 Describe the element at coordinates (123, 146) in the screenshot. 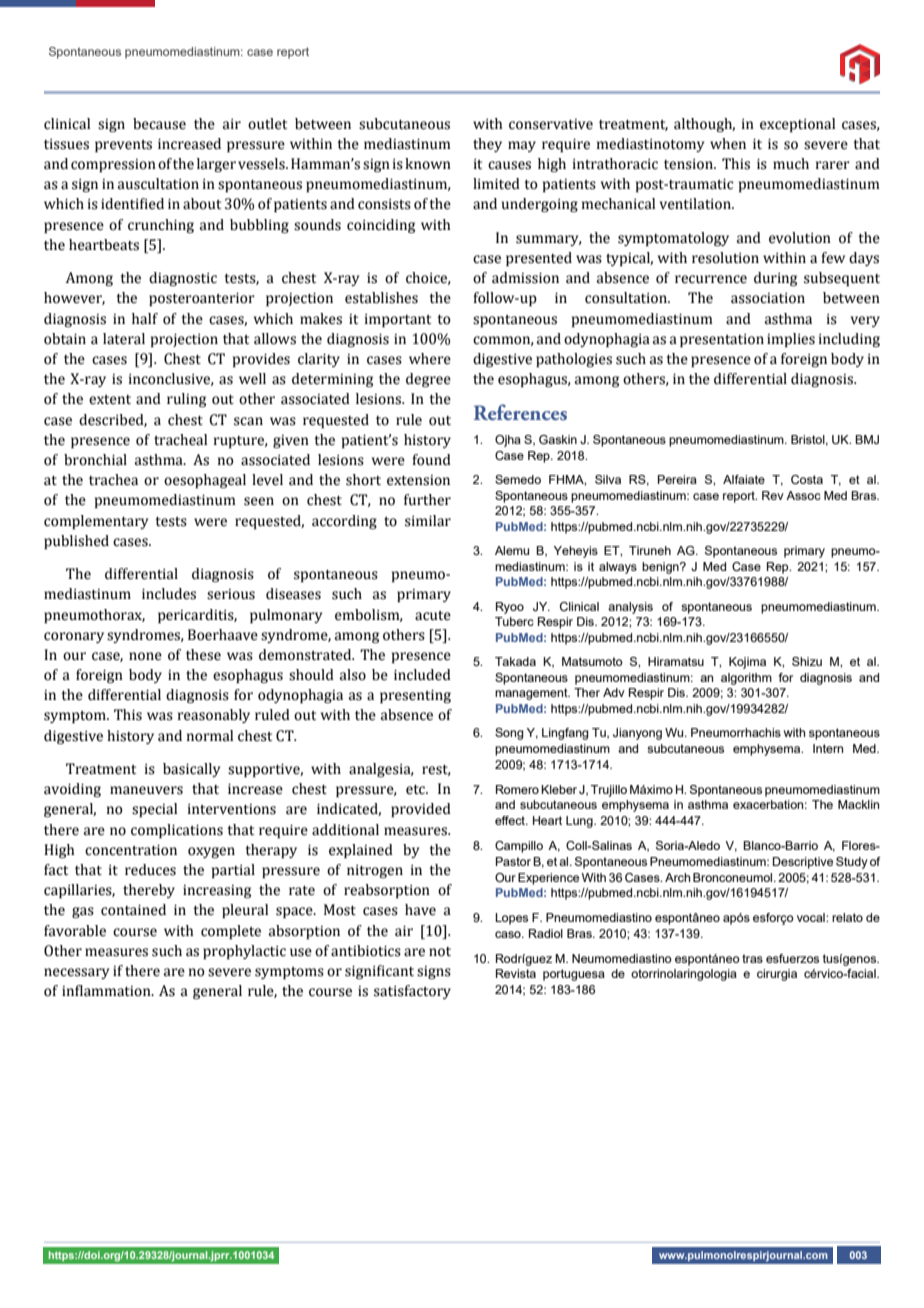

I see `prevents` at that location.
